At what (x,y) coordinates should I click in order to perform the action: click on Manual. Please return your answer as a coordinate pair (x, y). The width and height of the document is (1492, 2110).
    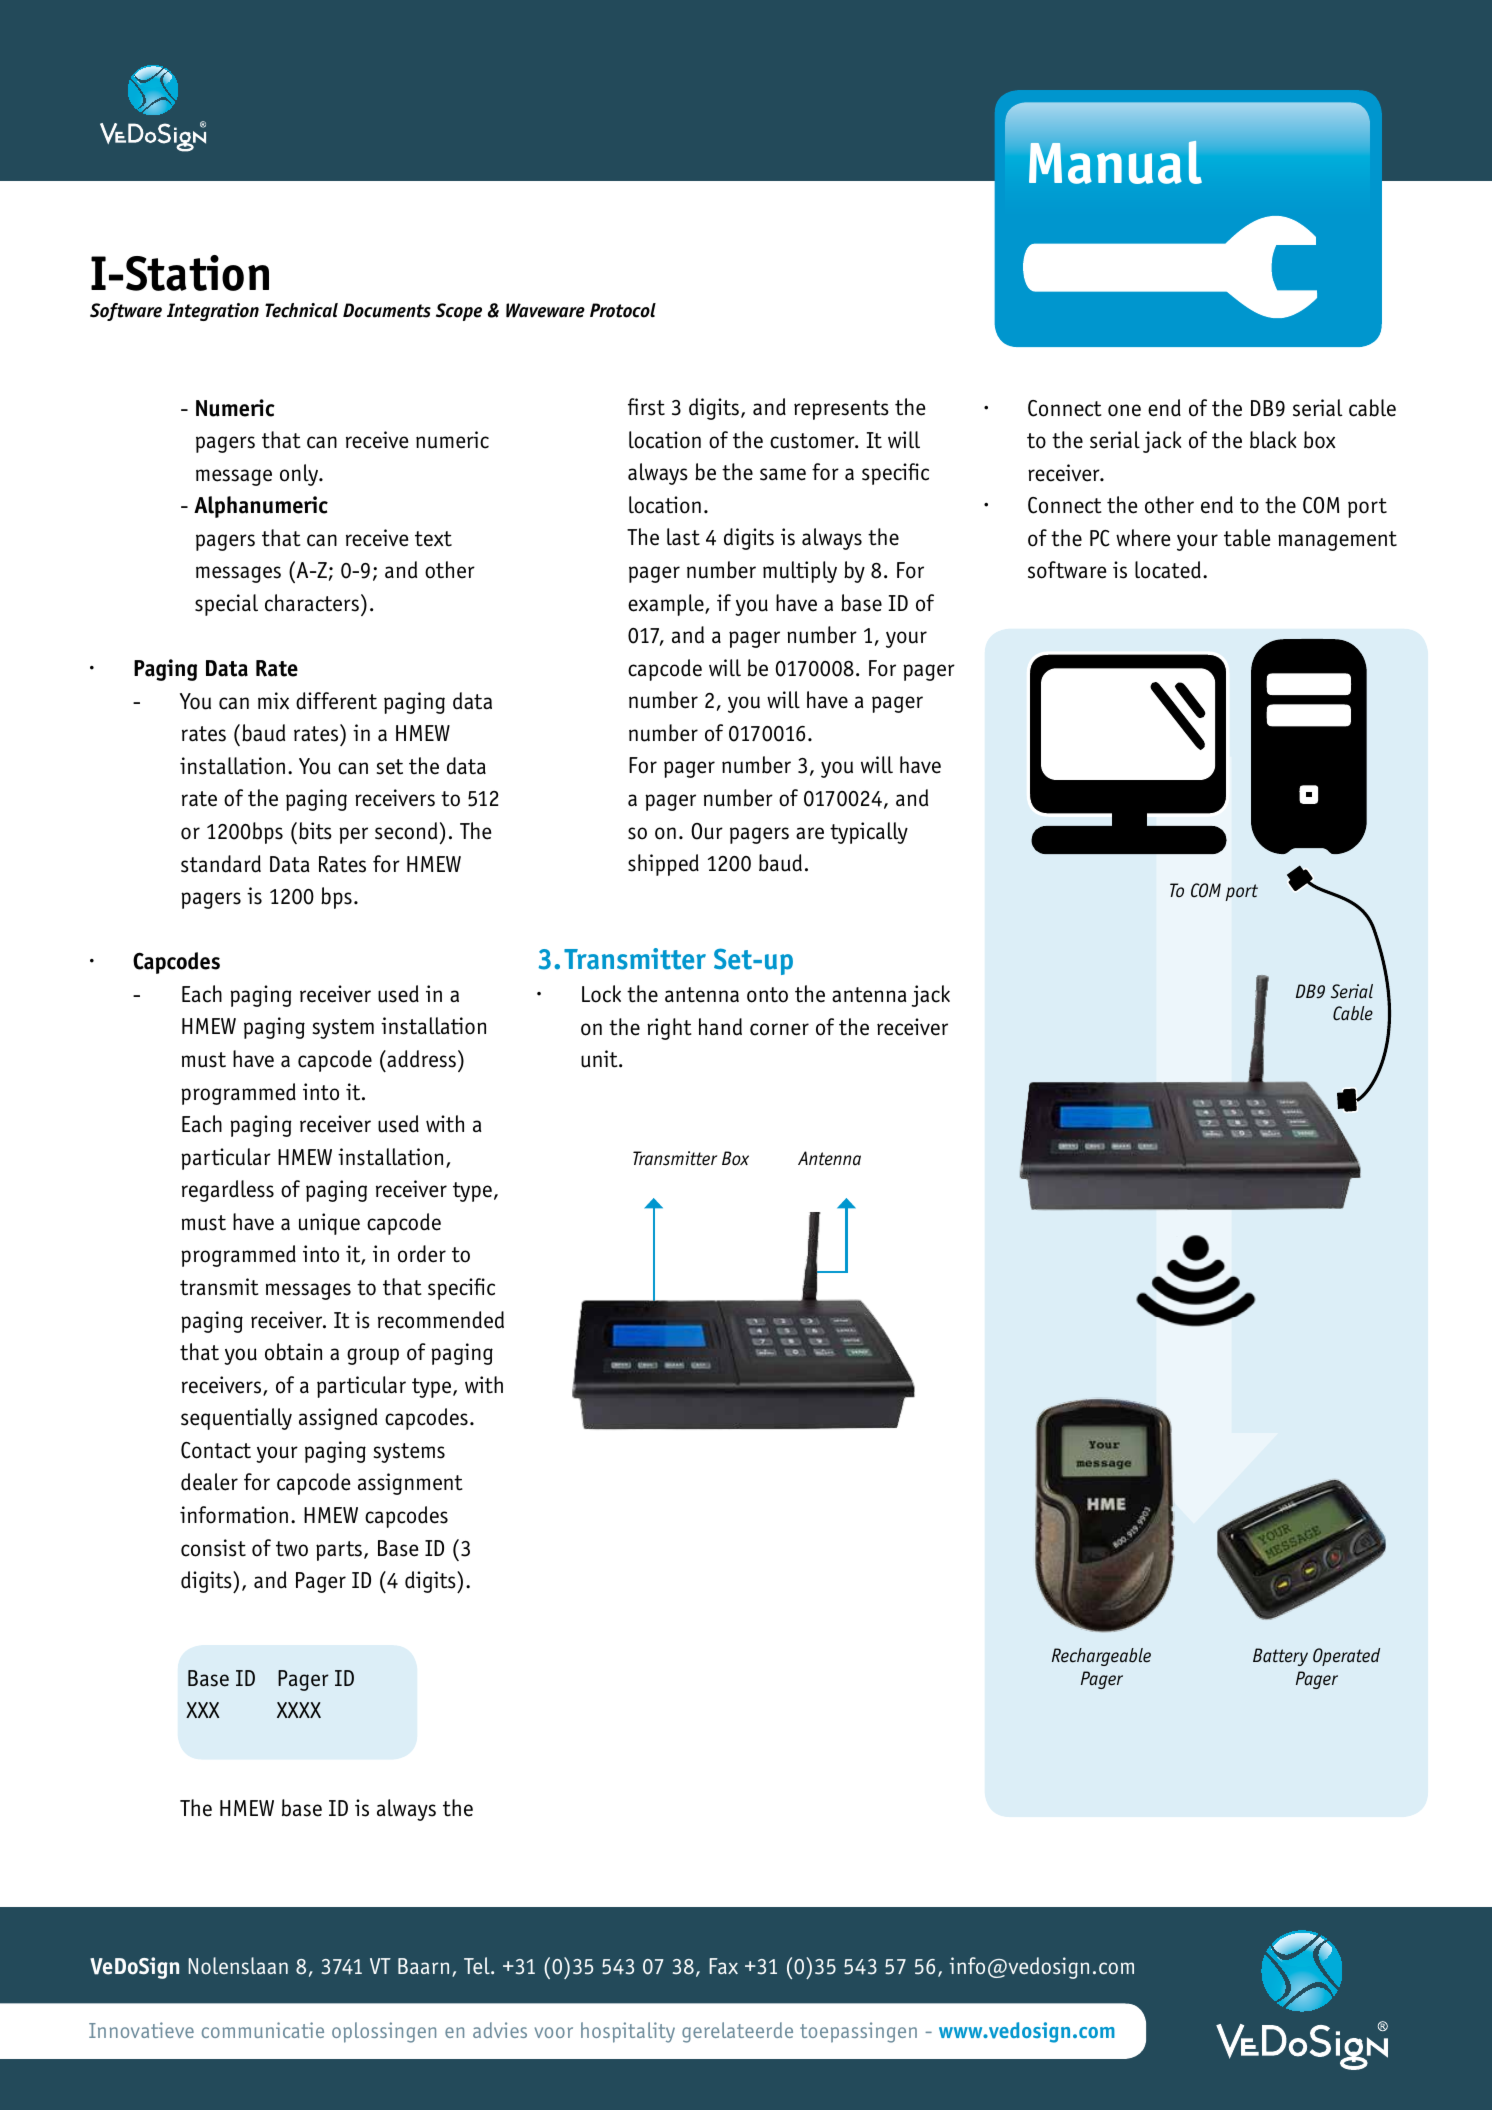
    Looking at the image, I should click on (1115, 162).
